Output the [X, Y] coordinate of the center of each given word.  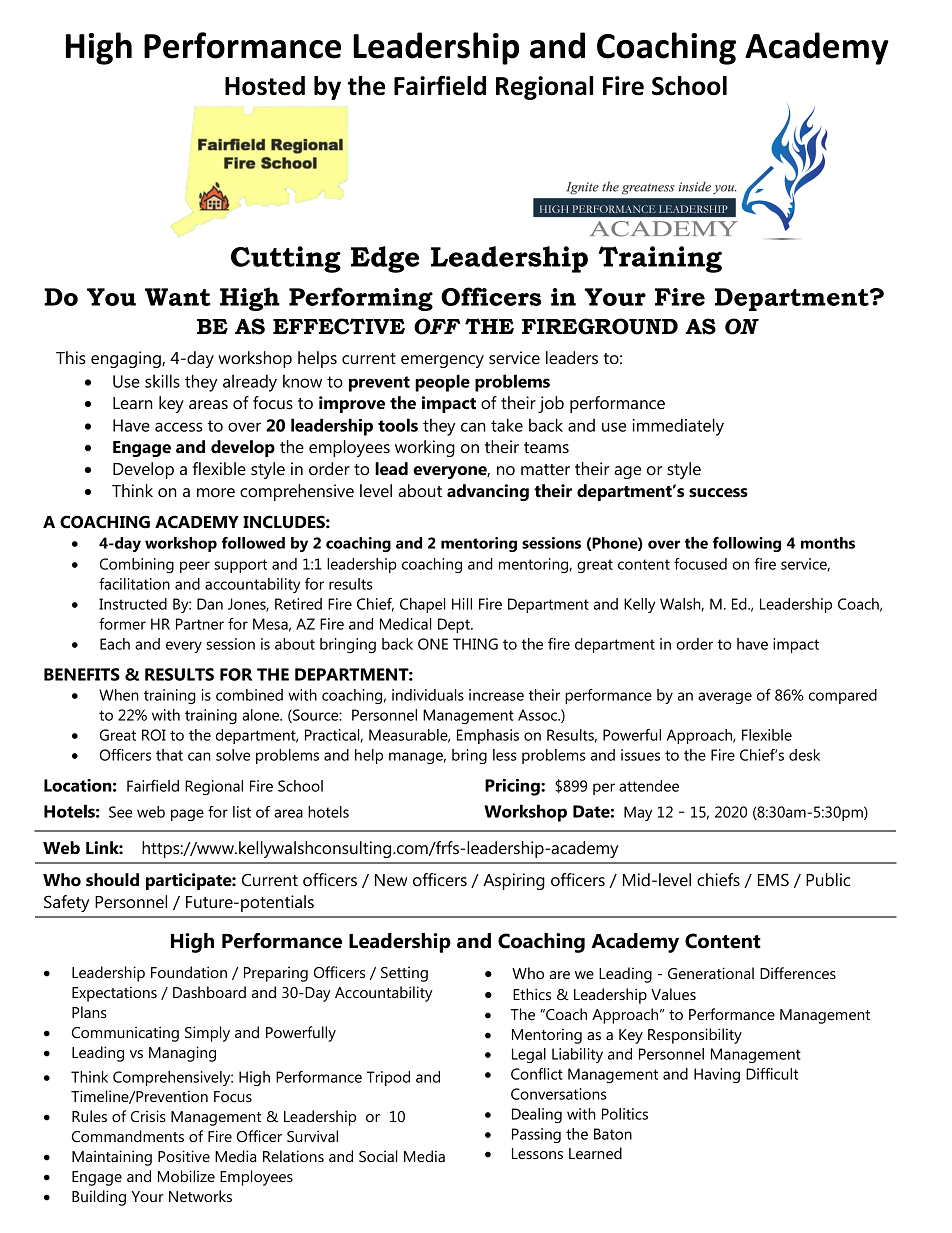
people [442, 383]
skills [162, 381]
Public [828, 880]
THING [475, 644]
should [112, 880]
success [718, 493]
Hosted [265, 86]
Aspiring [514, 881]
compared [843, 696]
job [551, 404]
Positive [184, 1156]
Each [115, 644]
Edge [385, 259]
